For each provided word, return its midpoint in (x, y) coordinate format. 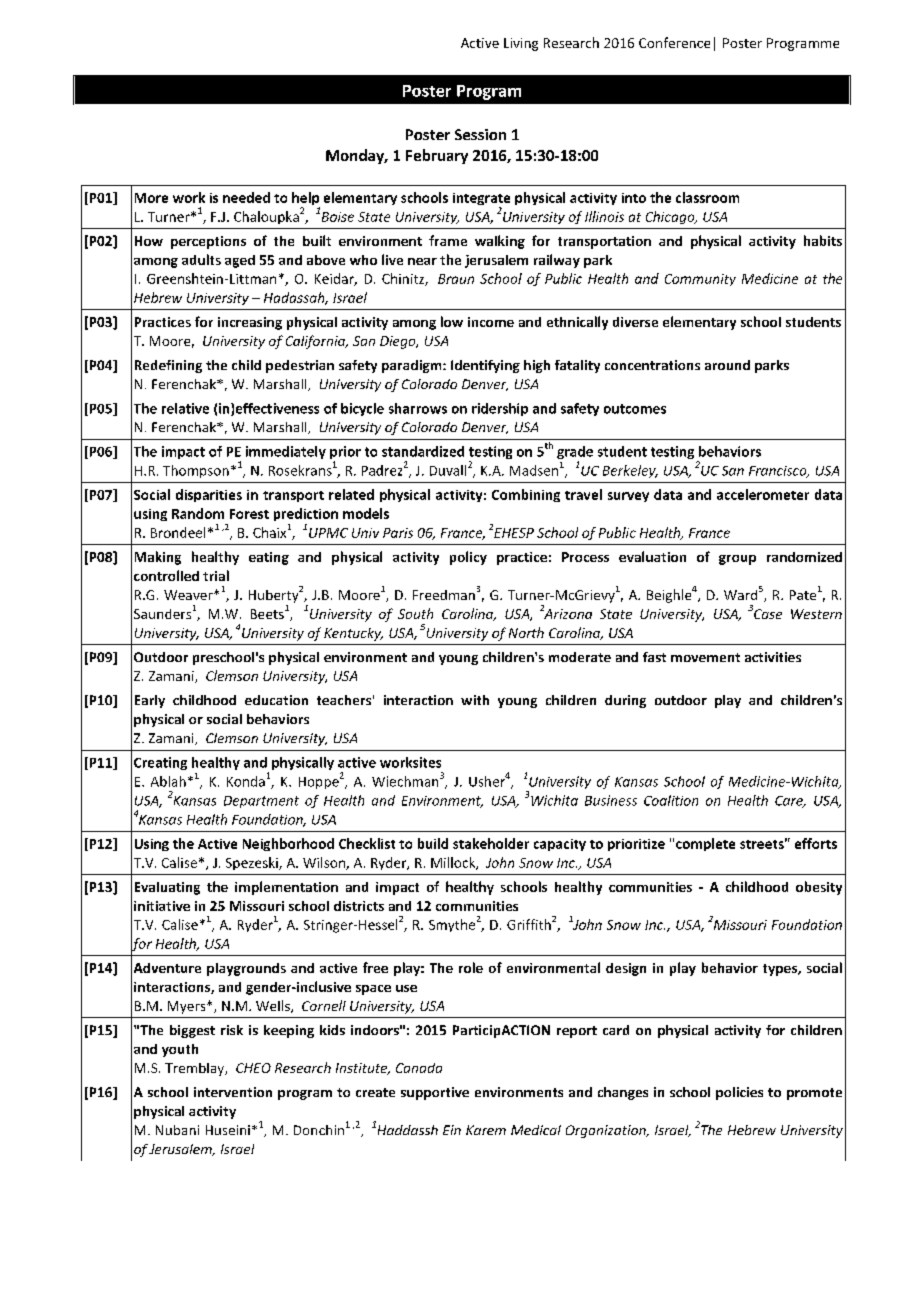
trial (216, 575)
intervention (233, 1092)
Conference (674, 42)
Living (521, 44)
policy (468, 558)
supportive (435, 1093)
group (737, 560)
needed (246, 197)
